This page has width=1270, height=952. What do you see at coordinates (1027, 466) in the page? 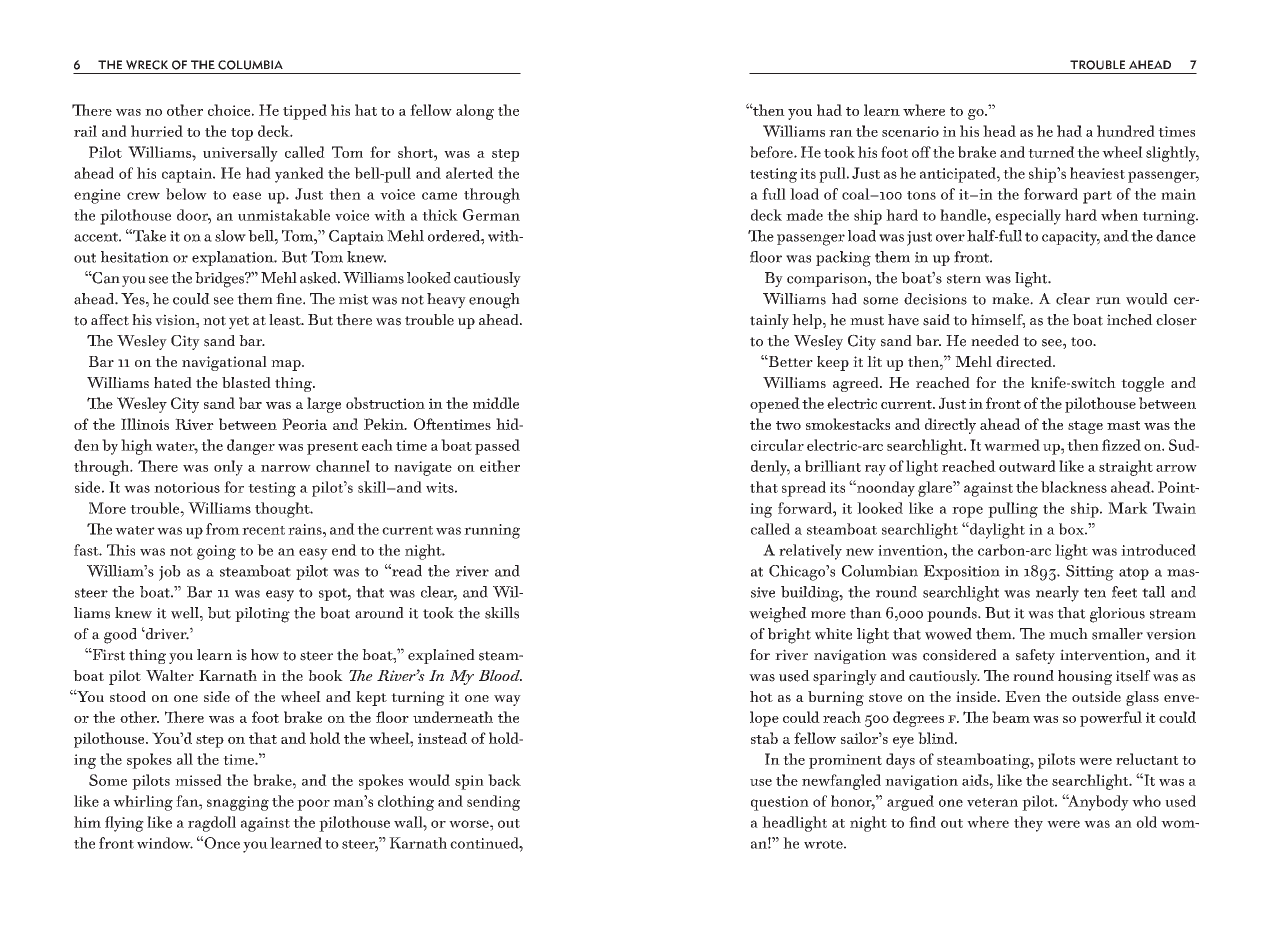
I see `outward` at bounding box center [1027, 466].
